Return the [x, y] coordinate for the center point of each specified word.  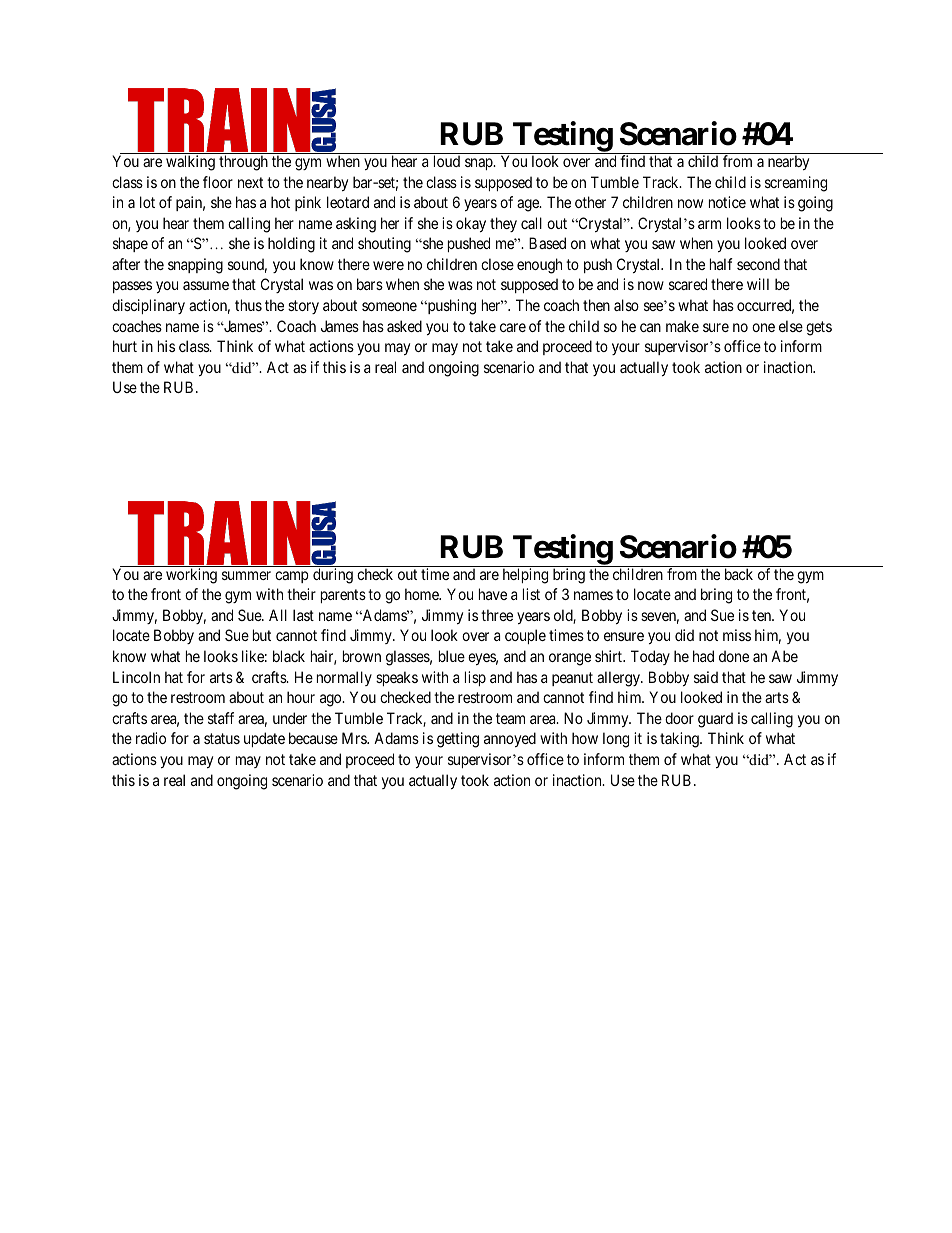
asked [404, 326]
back [739, 574]
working [191, 576]
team [510, 718]
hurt [125, 346]
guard [715, 720]
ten [763, 615]
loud [447, 161]
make [682, 326]
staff [221, 718]
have [493, 594]
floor [218, 182]
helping [525, 576]
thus [248, 305]
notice [727, 202]
